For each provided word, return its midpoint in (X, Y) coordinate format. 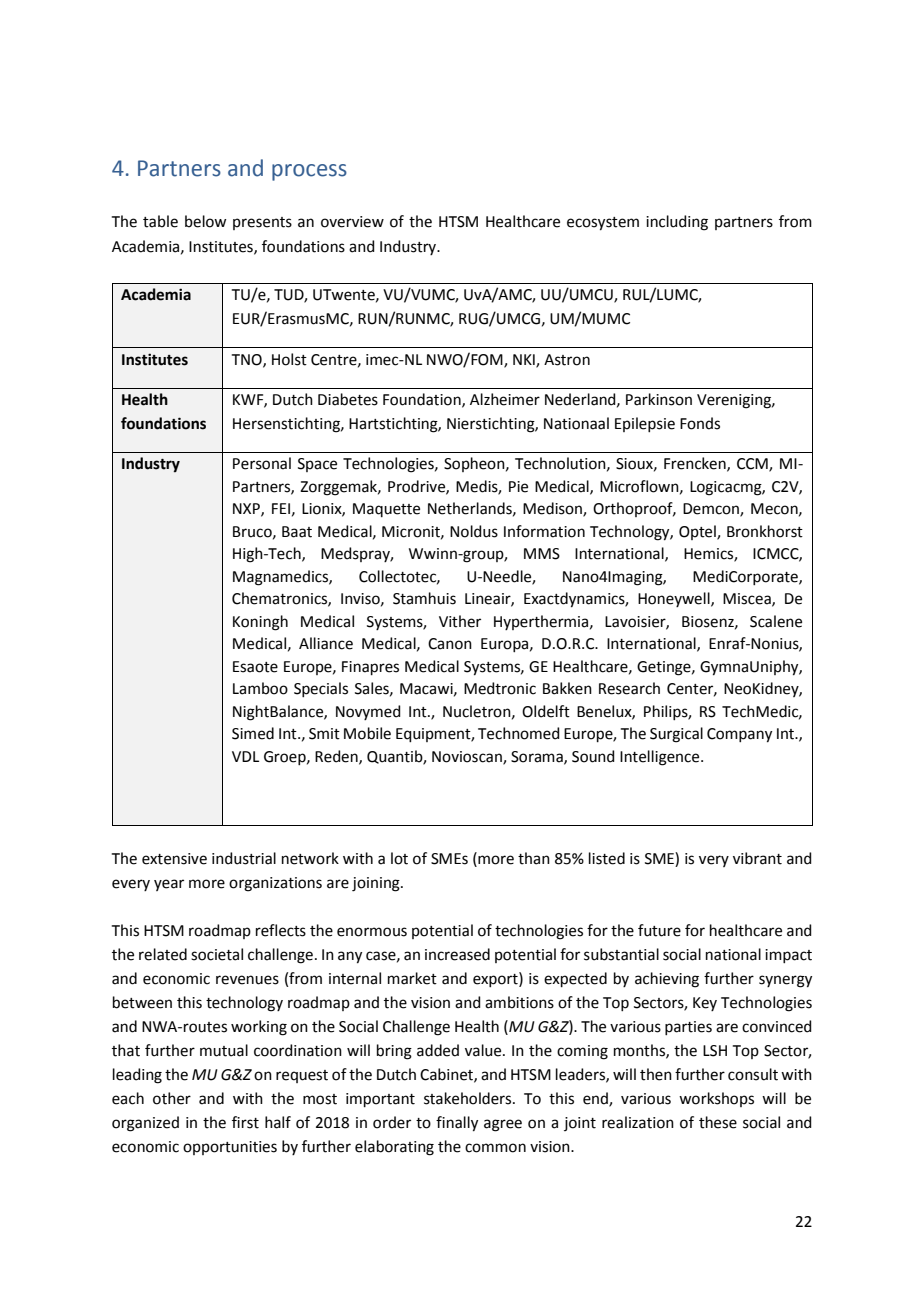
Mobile (367, 733)
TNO (248, 360)
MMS (542, 554)
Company (739, 735)
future (659, 930)
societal (217, 954)
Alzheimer (505, 399)
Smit (324, 734)
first (245, 1122)
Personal (262, 463)
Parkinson (659, 399)
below (205, 221)
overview (352, 222)
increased (457, 954)
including (677, 223)
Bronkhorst (765, 531)
